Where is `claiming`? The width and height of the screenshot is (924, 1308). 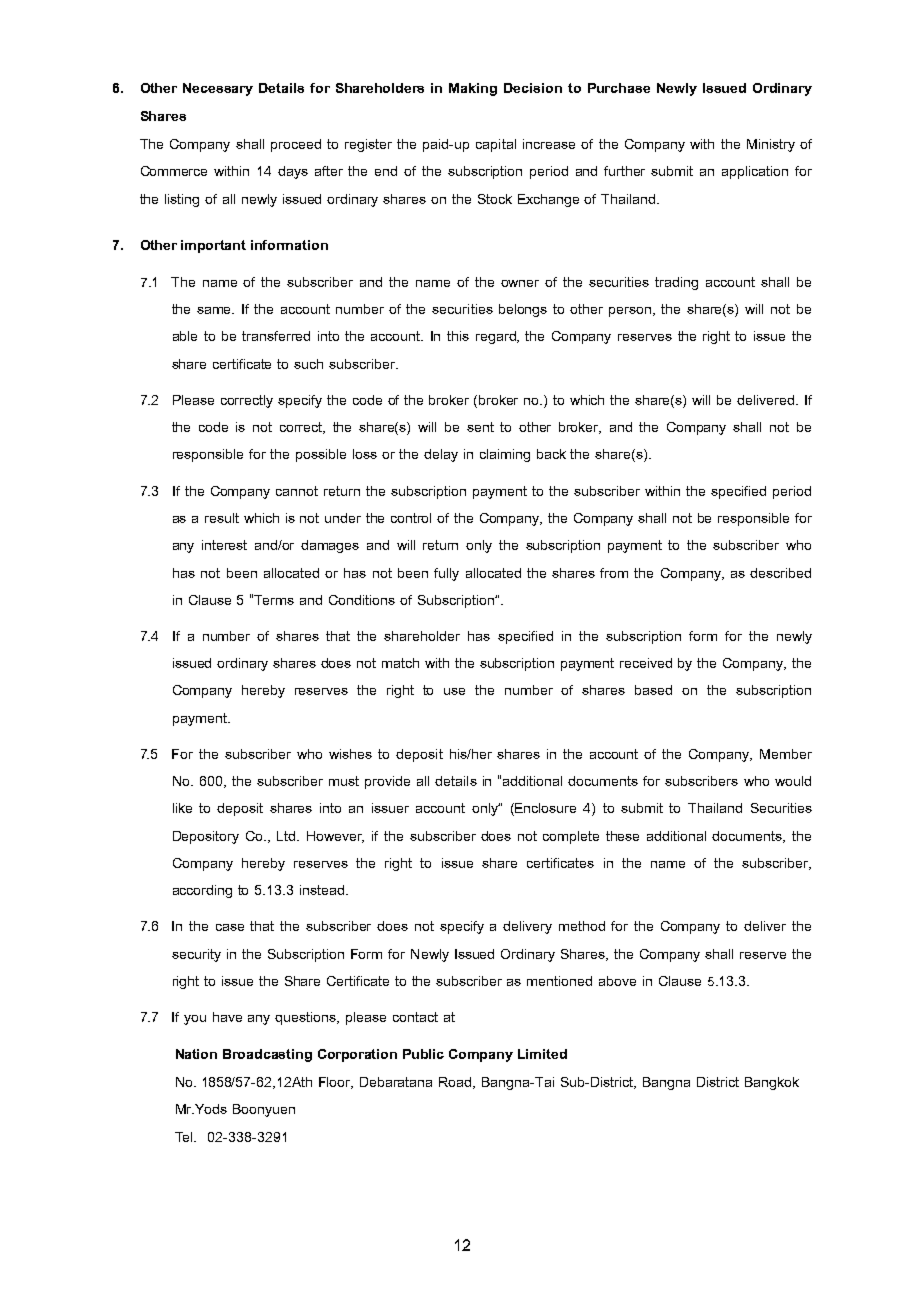
claiming is located at coordinates (505, 455).
